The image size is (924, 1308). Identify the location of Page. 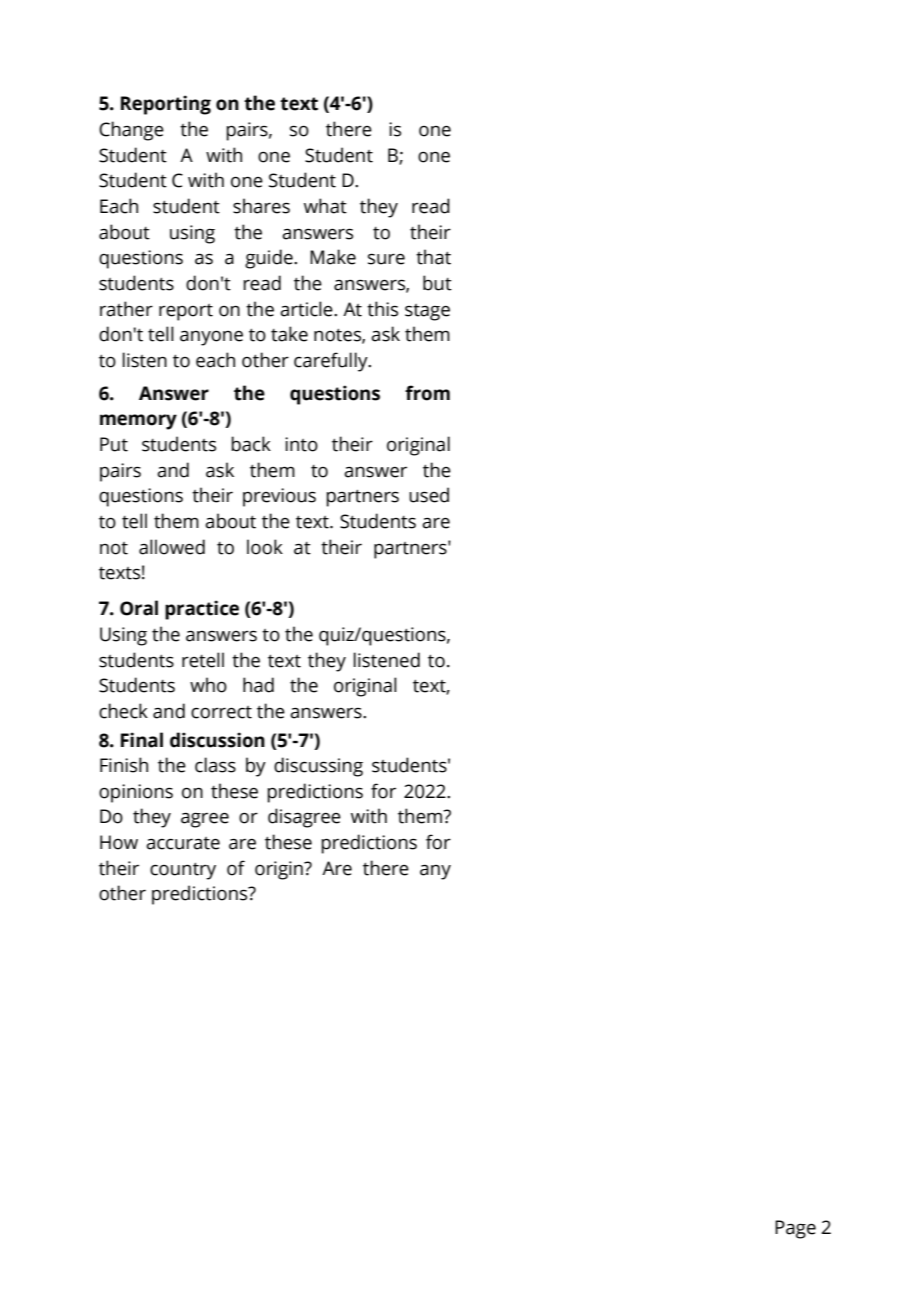
(795, 1229).
